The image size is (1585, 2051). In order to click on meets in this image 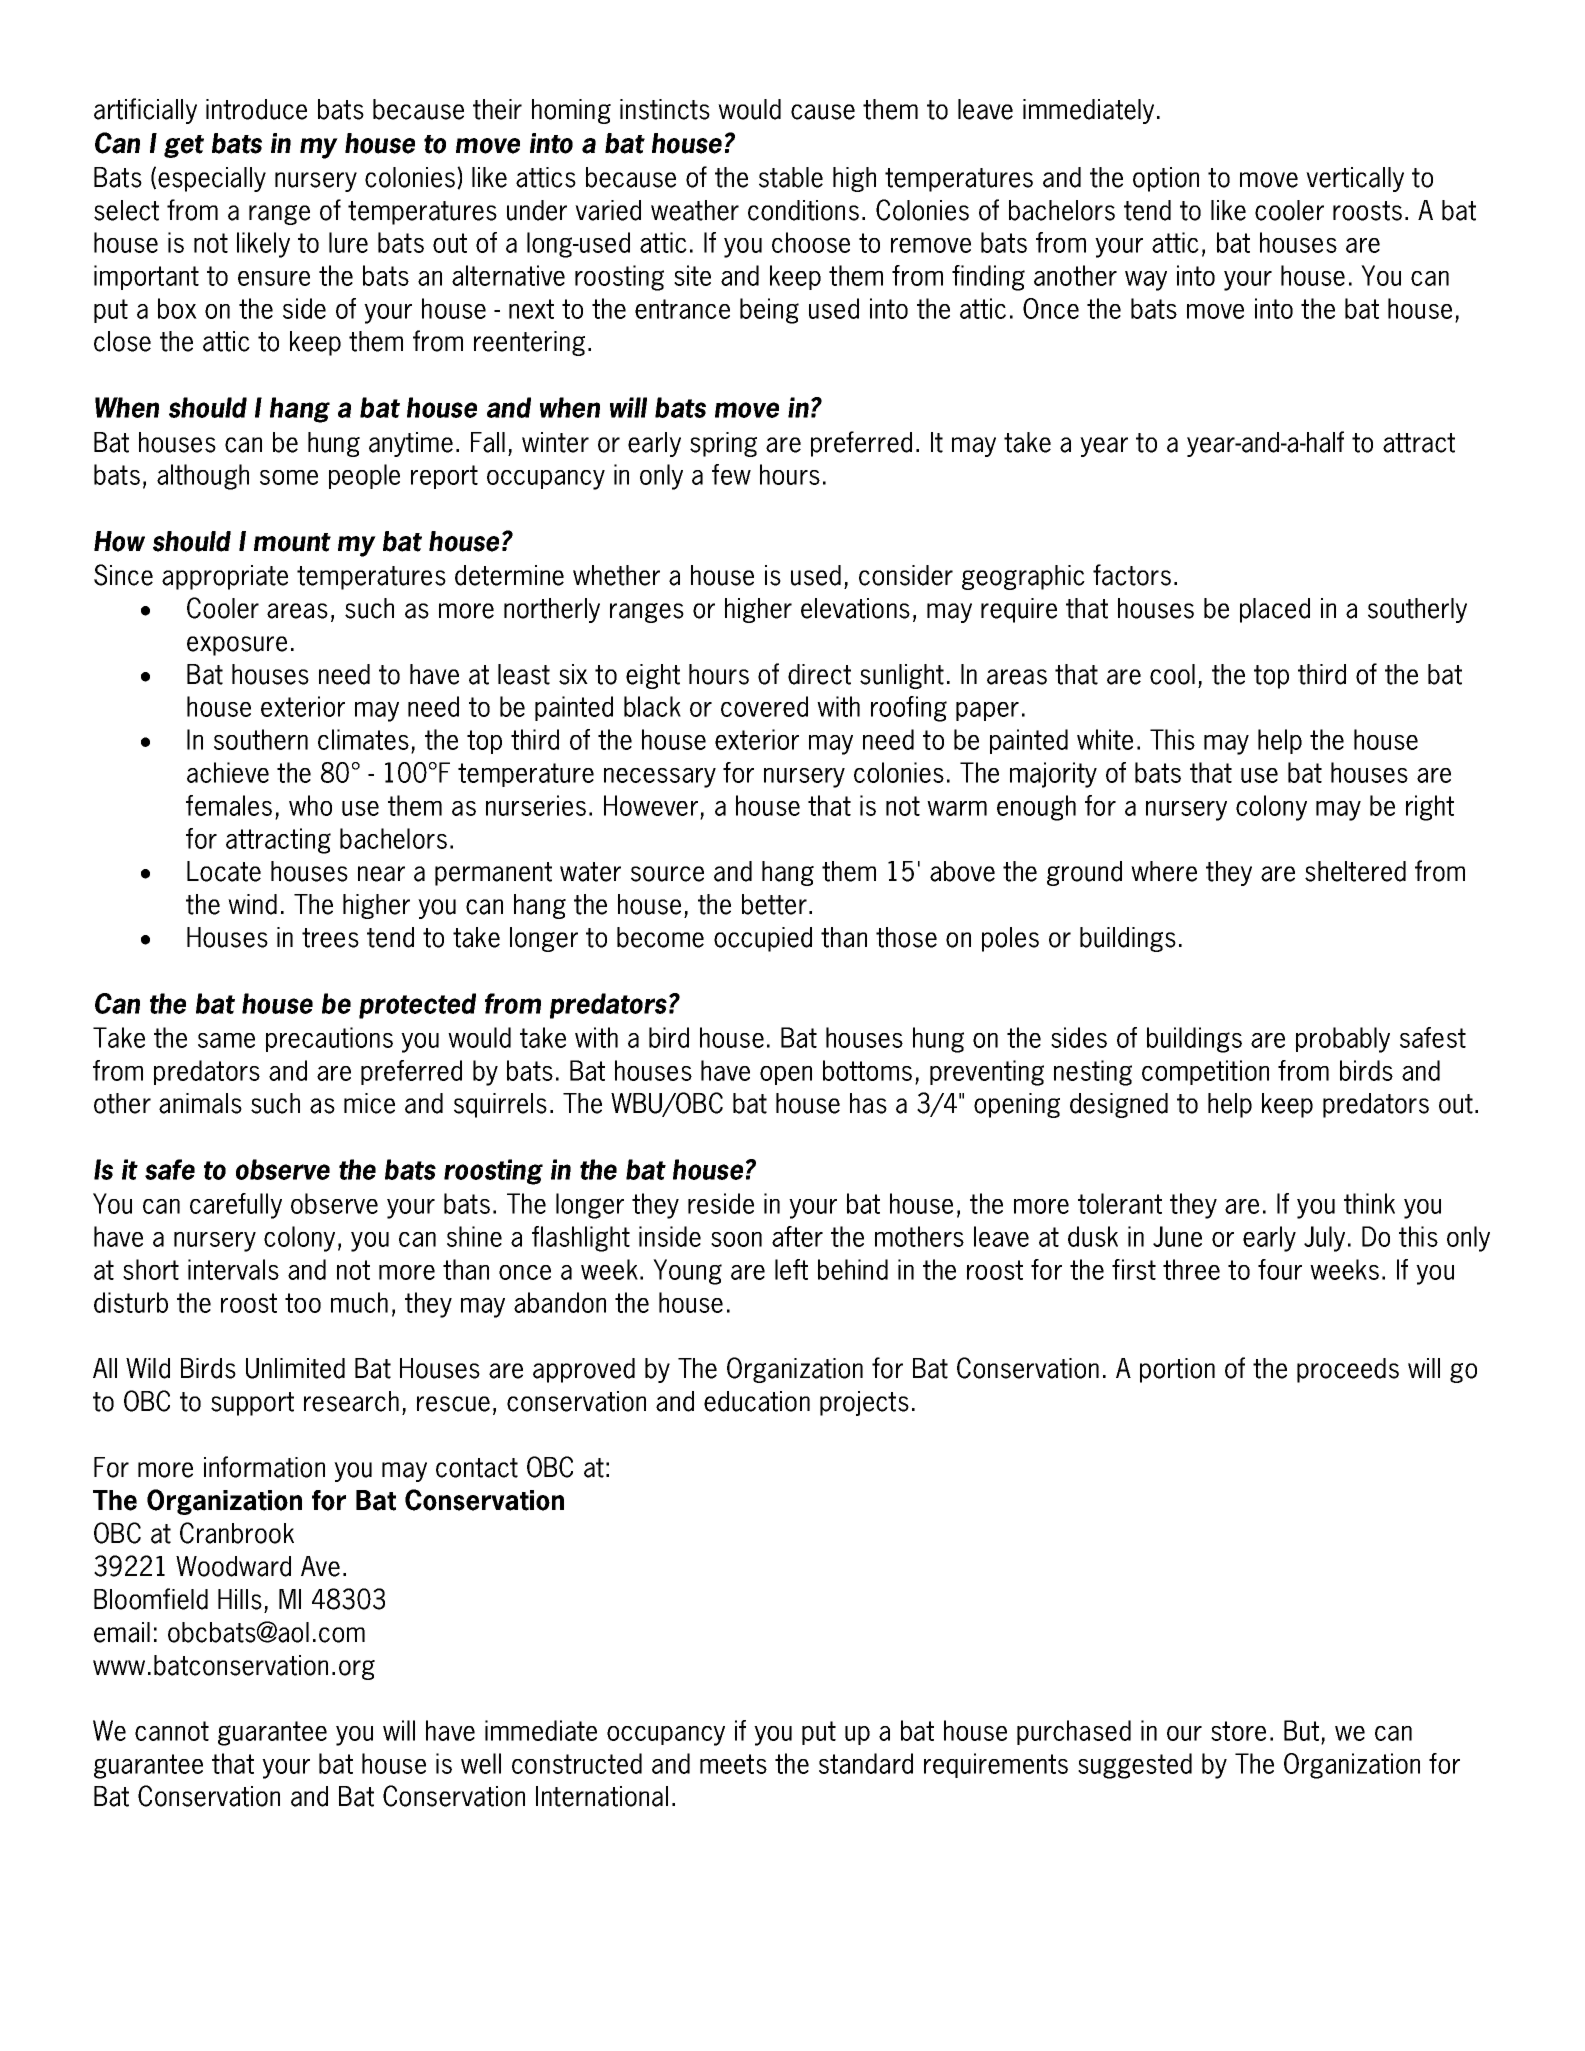, I will do `click(733, 1764)`.
